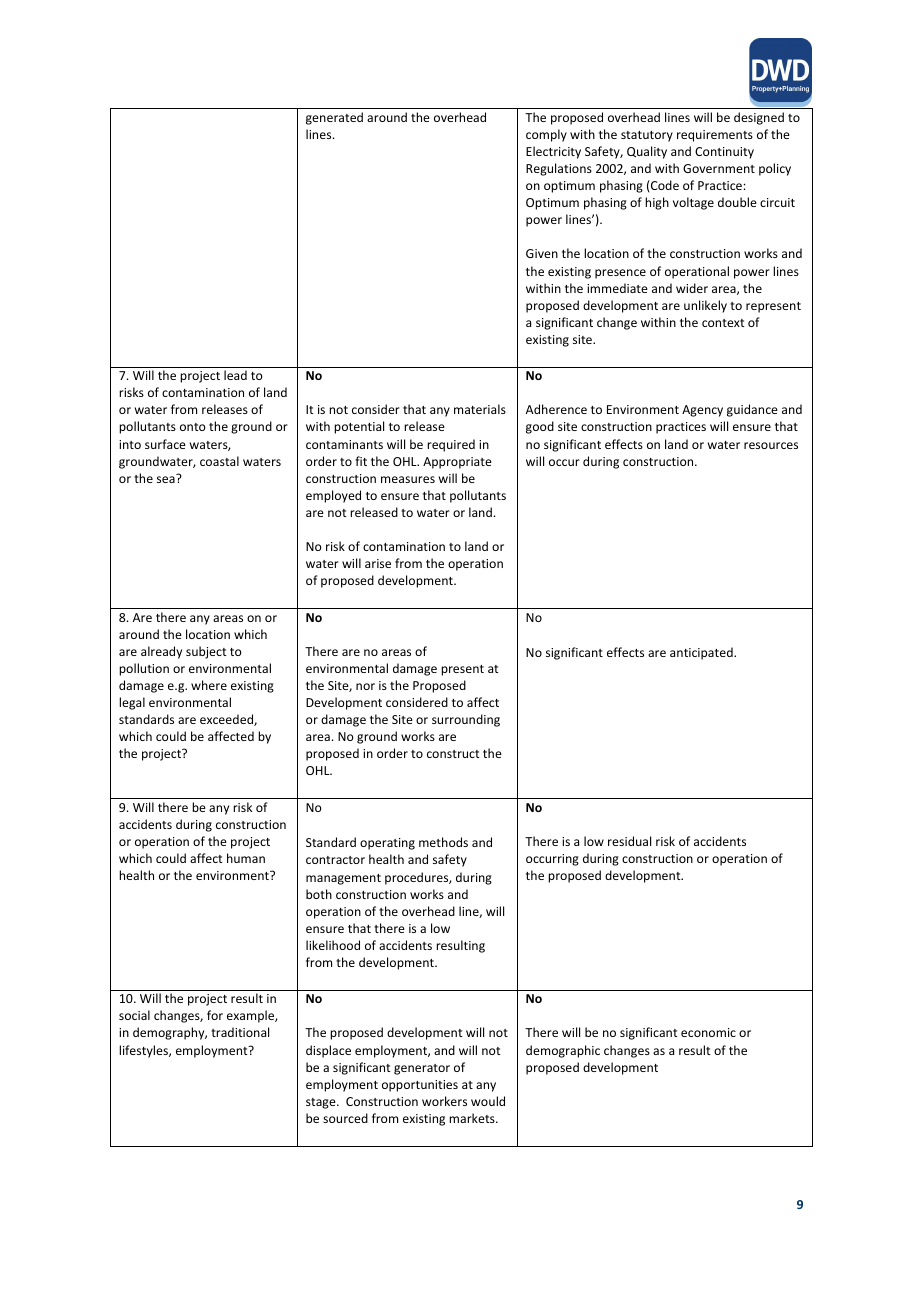 The image size is (924, 1308). I want to click on requirements, so click(715, 136).
